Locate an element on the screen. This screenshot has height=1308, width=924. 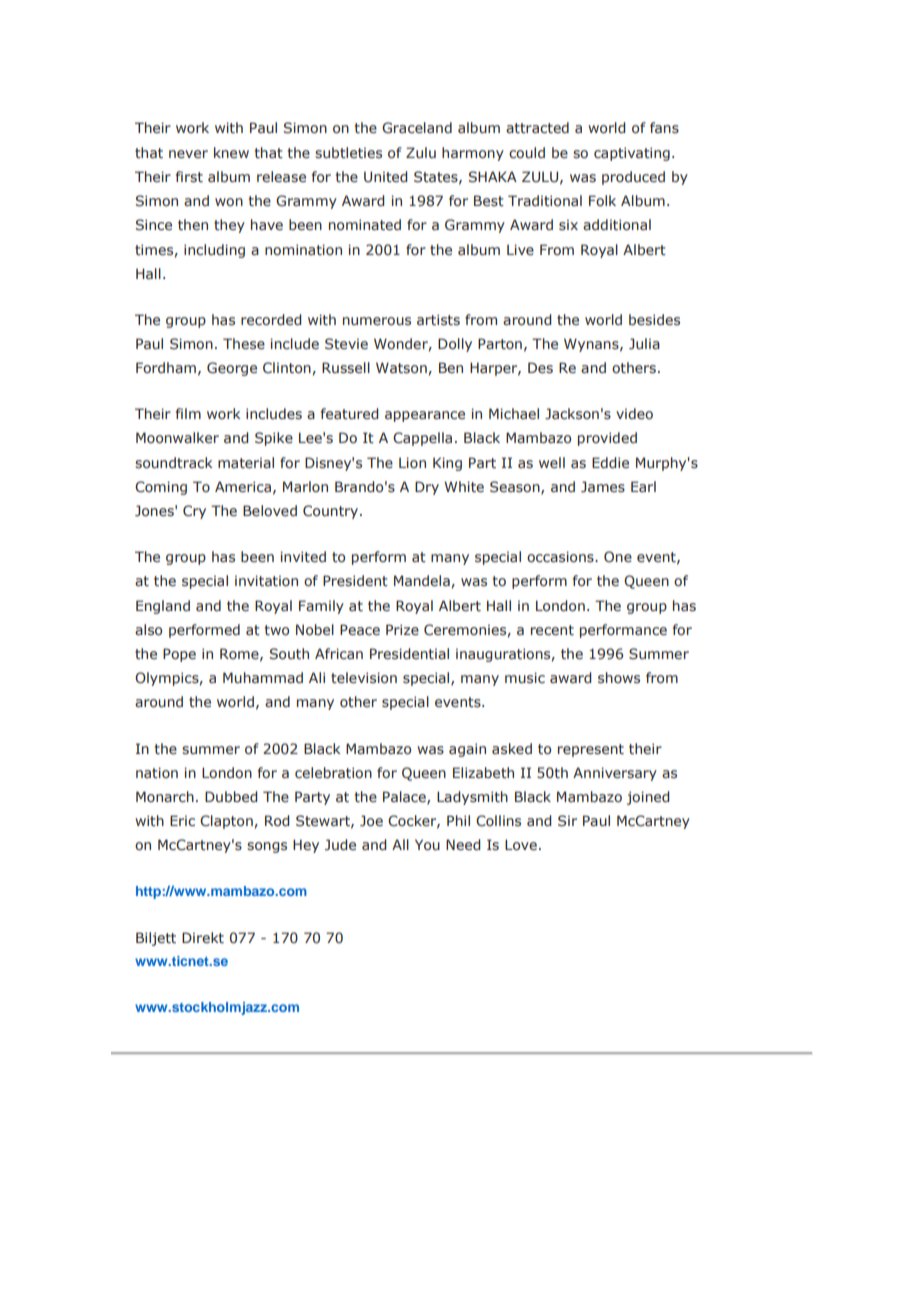
Graceland is located at coordinates (417, 127).
